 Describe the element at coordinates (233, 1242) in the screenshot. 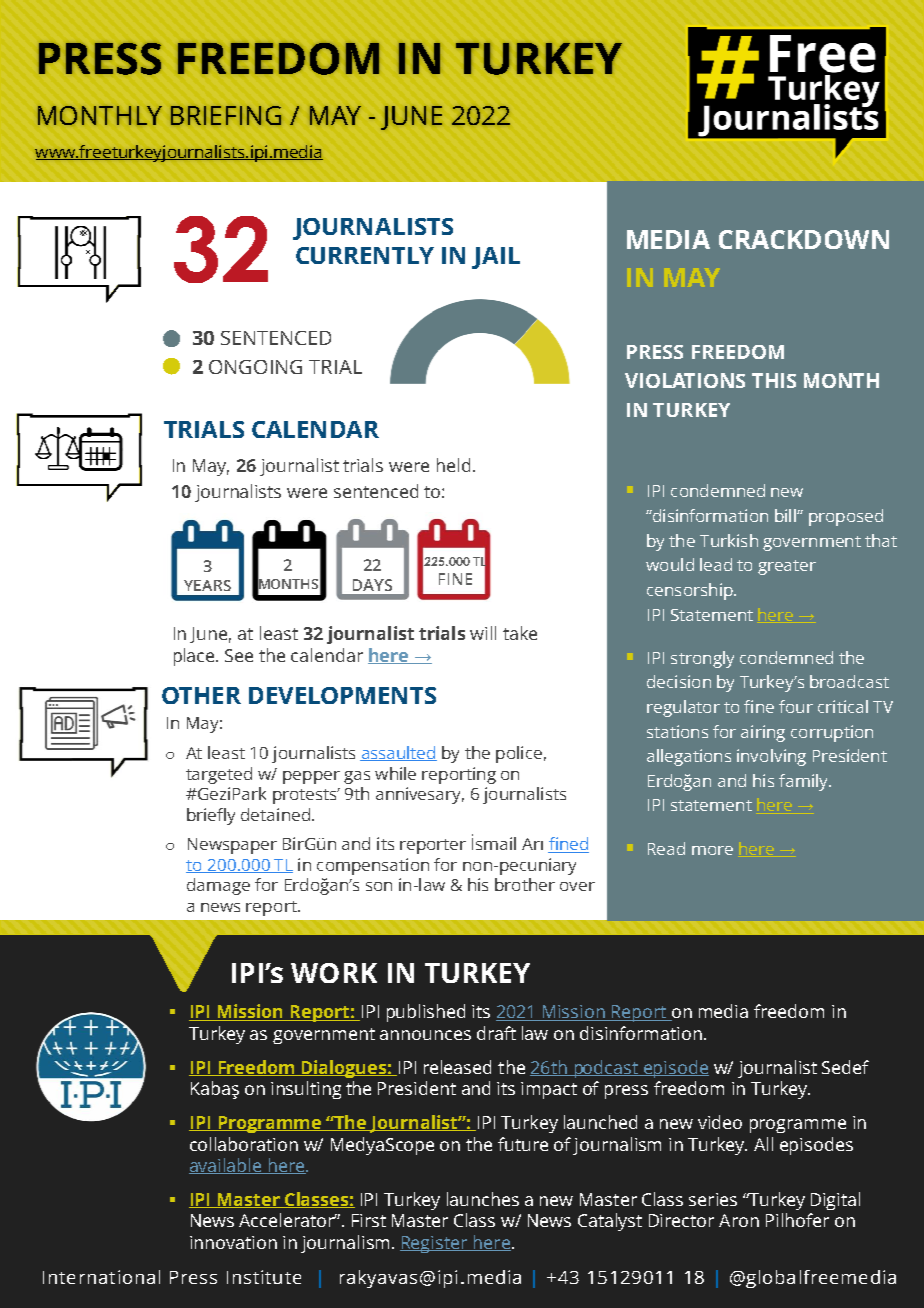

I see `innovation` at that location.
